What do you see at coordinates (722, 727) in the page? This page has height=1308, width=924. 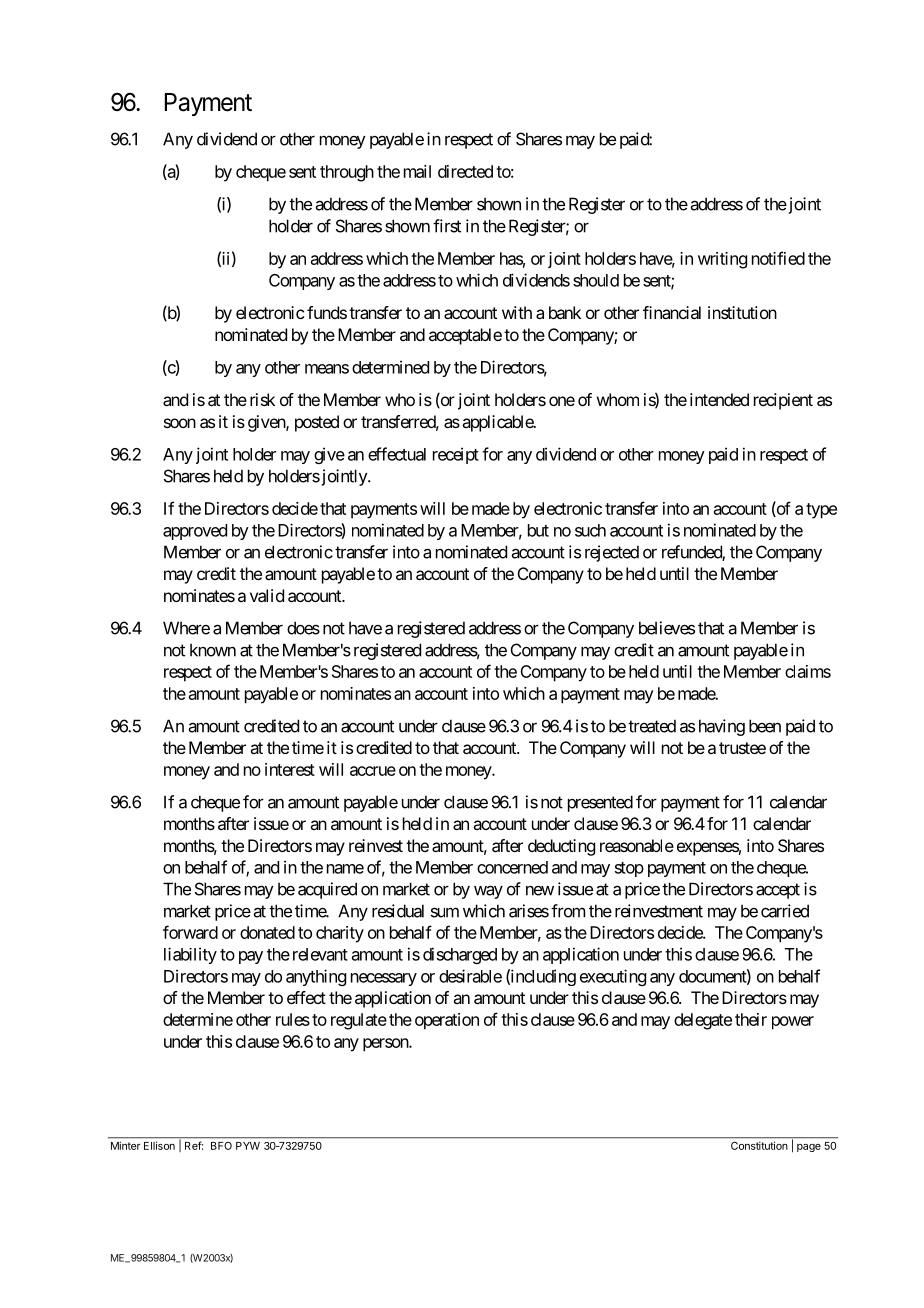 I see `having` at bounding box center [722, 727].
